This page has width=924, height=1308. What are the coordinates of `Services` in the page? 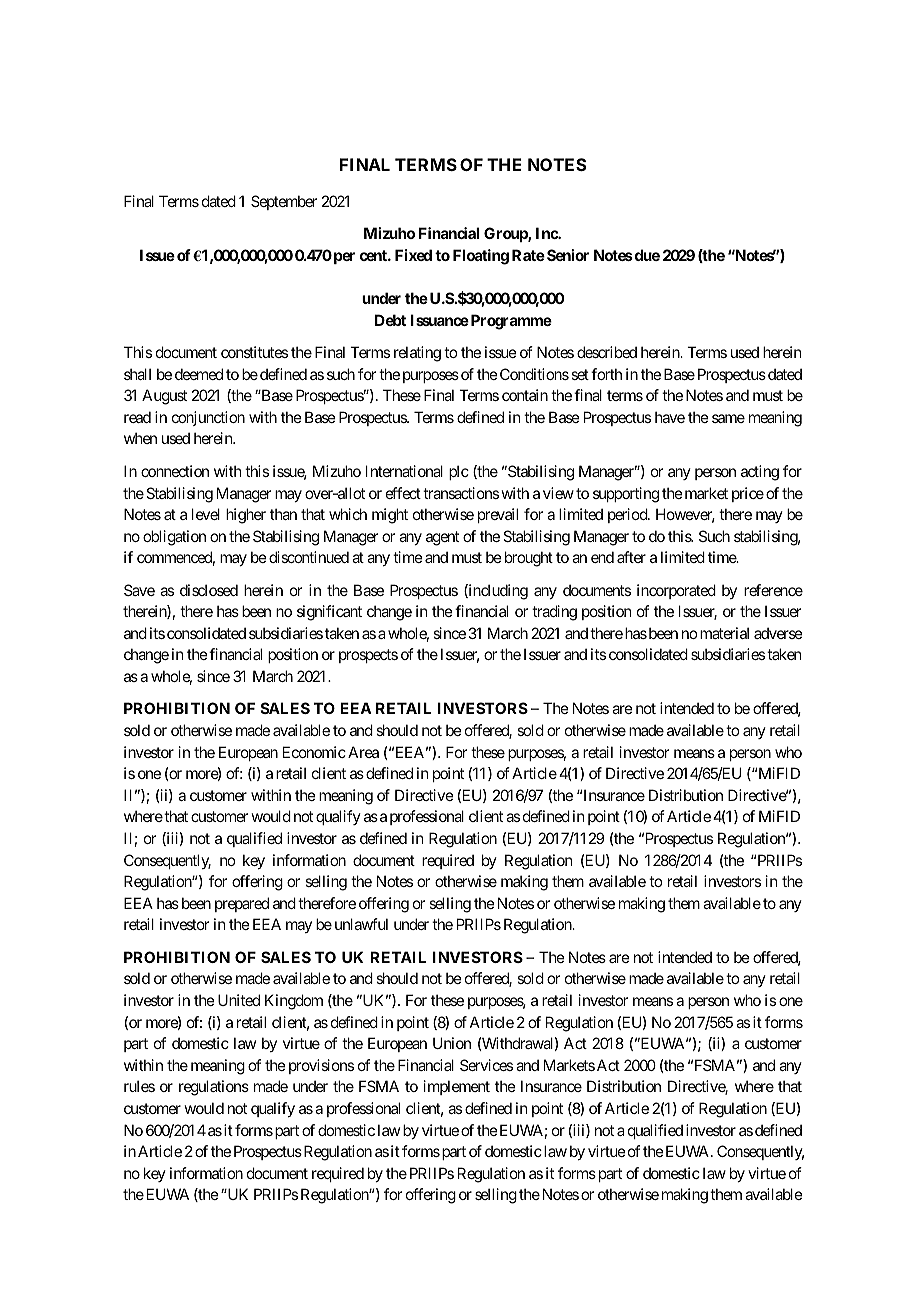 It's located at (486, 1065).
